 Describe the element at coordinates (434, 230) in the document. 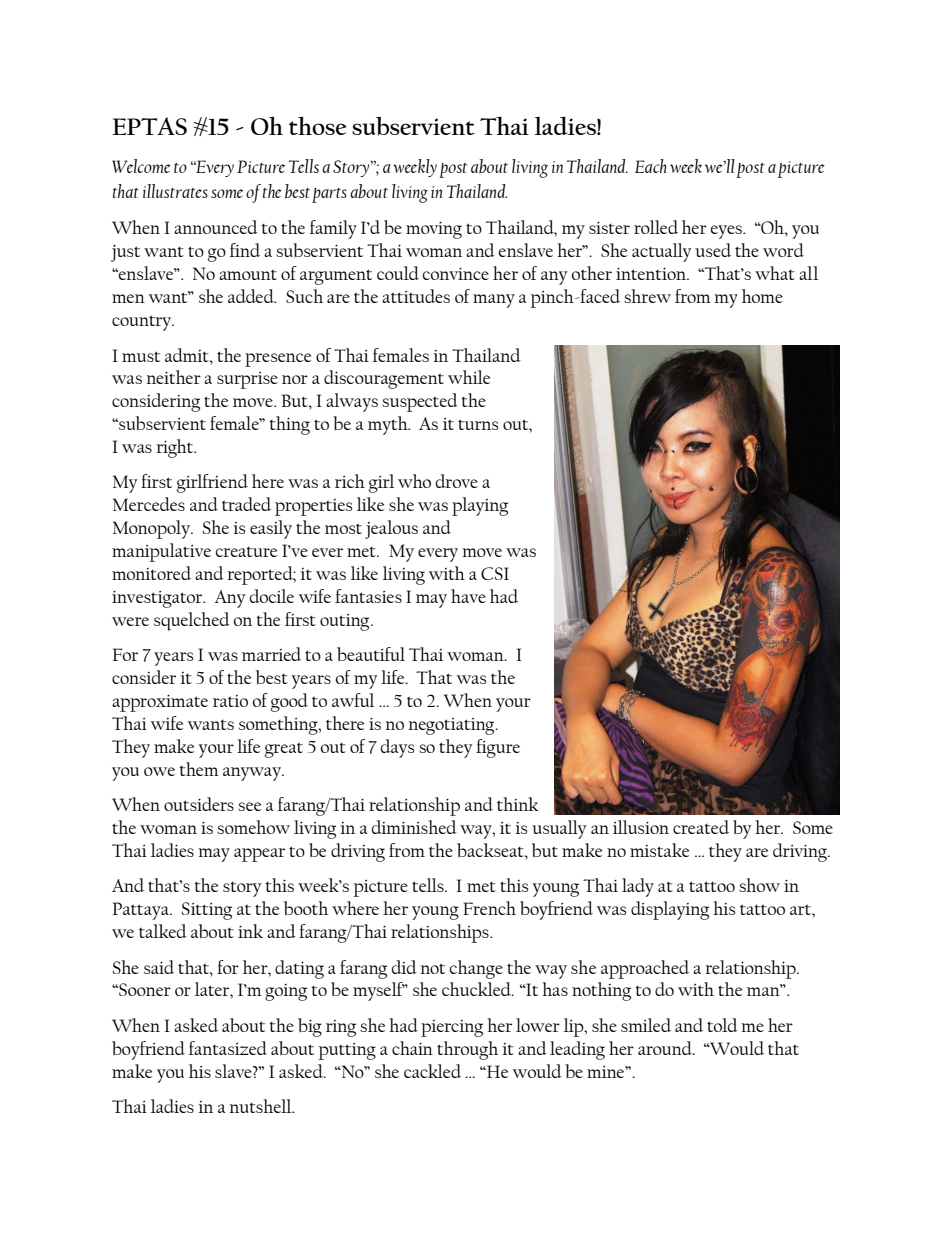

I see `moving` at that location.
